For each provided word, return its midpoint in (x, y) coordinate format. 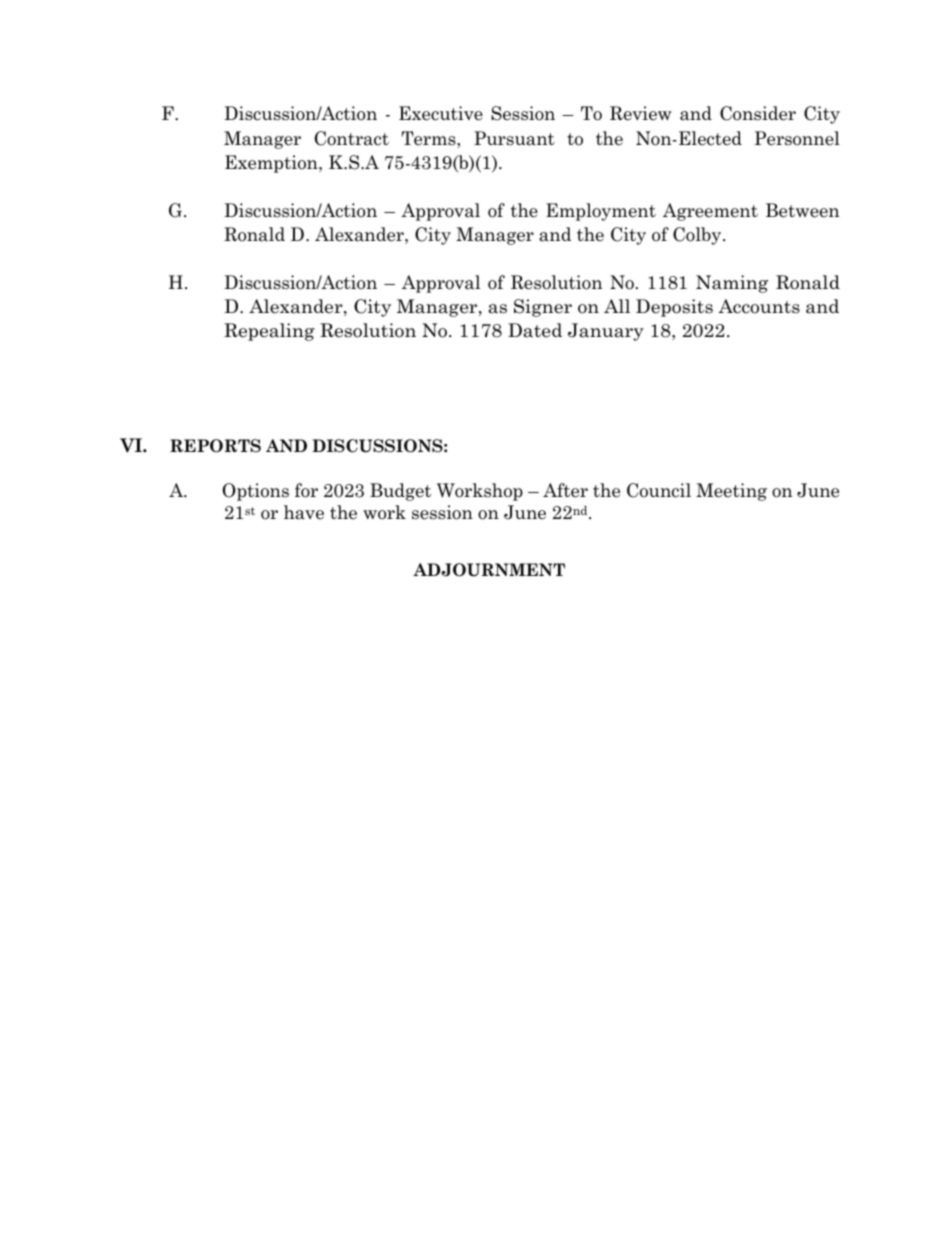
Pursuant (514, 138)
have (304, 512)
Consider (758, 113)
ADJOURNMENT (489, 570)
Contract (352, 138)
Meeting (731, 492)
